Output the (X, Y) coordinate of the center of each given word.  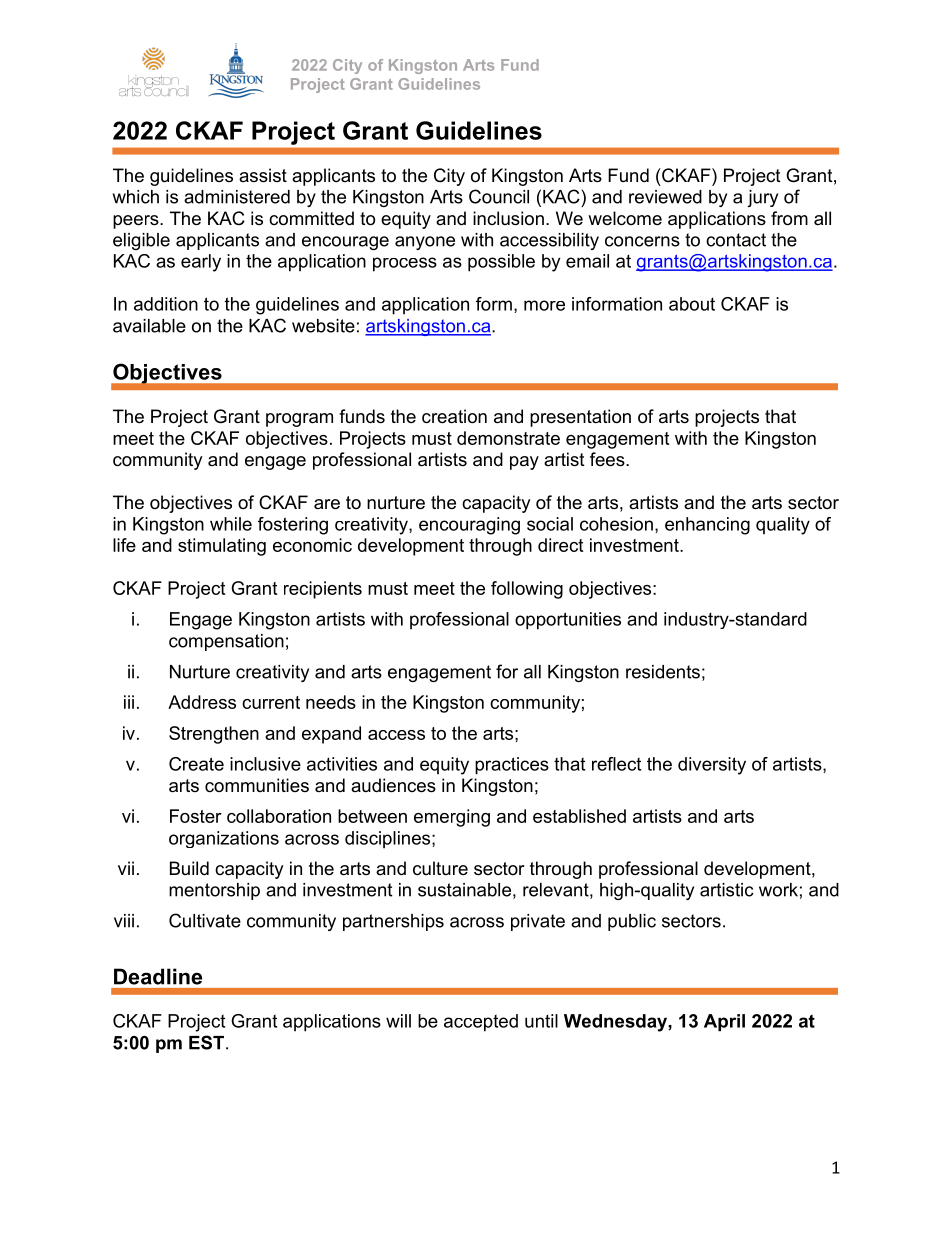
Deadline (158, 976)
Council (499, 196)
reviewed (665, 197)
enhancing (707, 526)
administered (237, 197)
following (527, 590)
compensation (226, 642)
